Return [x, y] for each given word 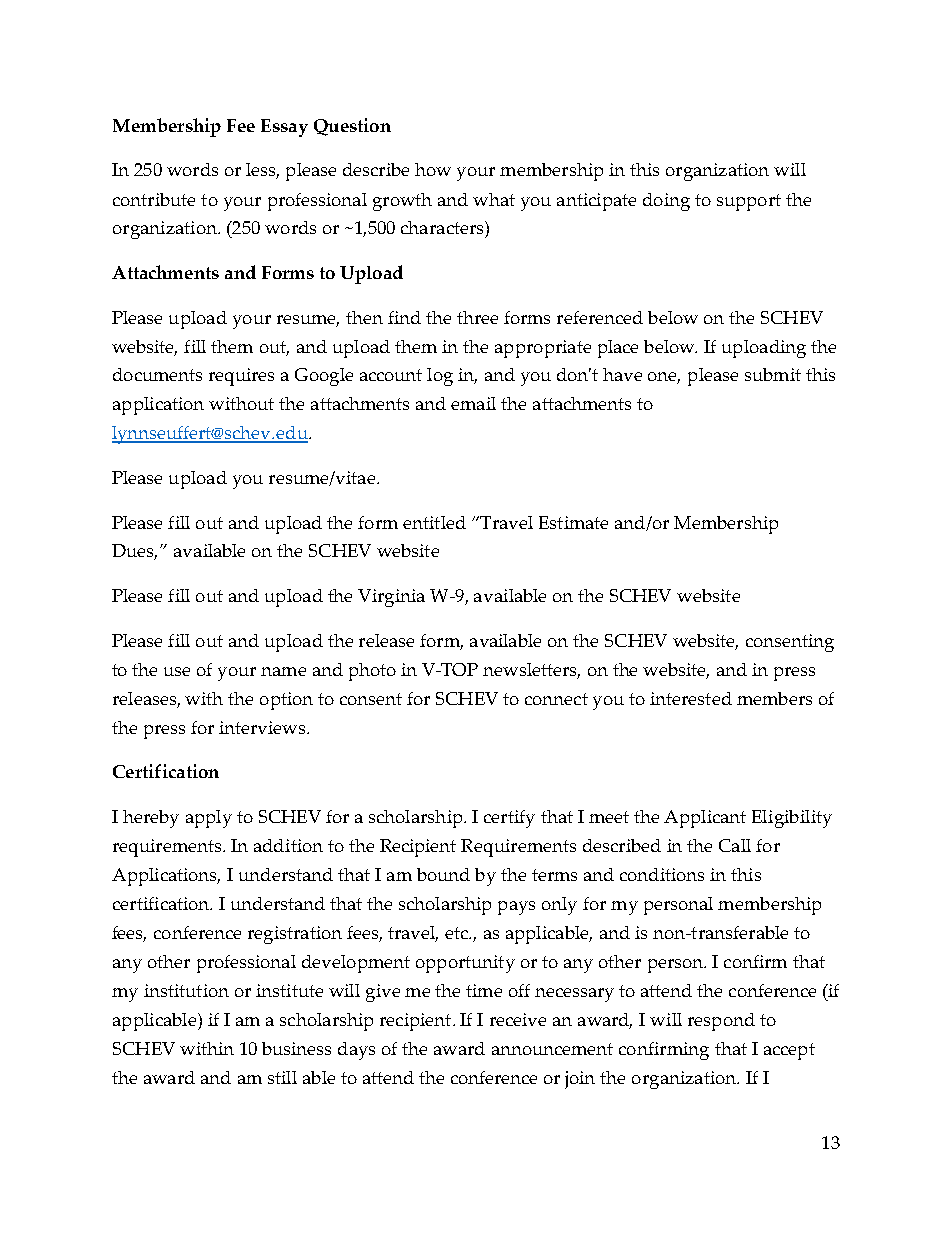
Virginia [391, 598]
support [749, 202]
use [177, 671]
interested [691, 698]
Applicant [705, 819]
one [664, 378]
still [282, 1077]
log [440, 377]
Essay [284, 128]
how [433, 169]
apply [209, 819]
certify [509, 819]
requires [241, 377]
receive [518, 1019]
